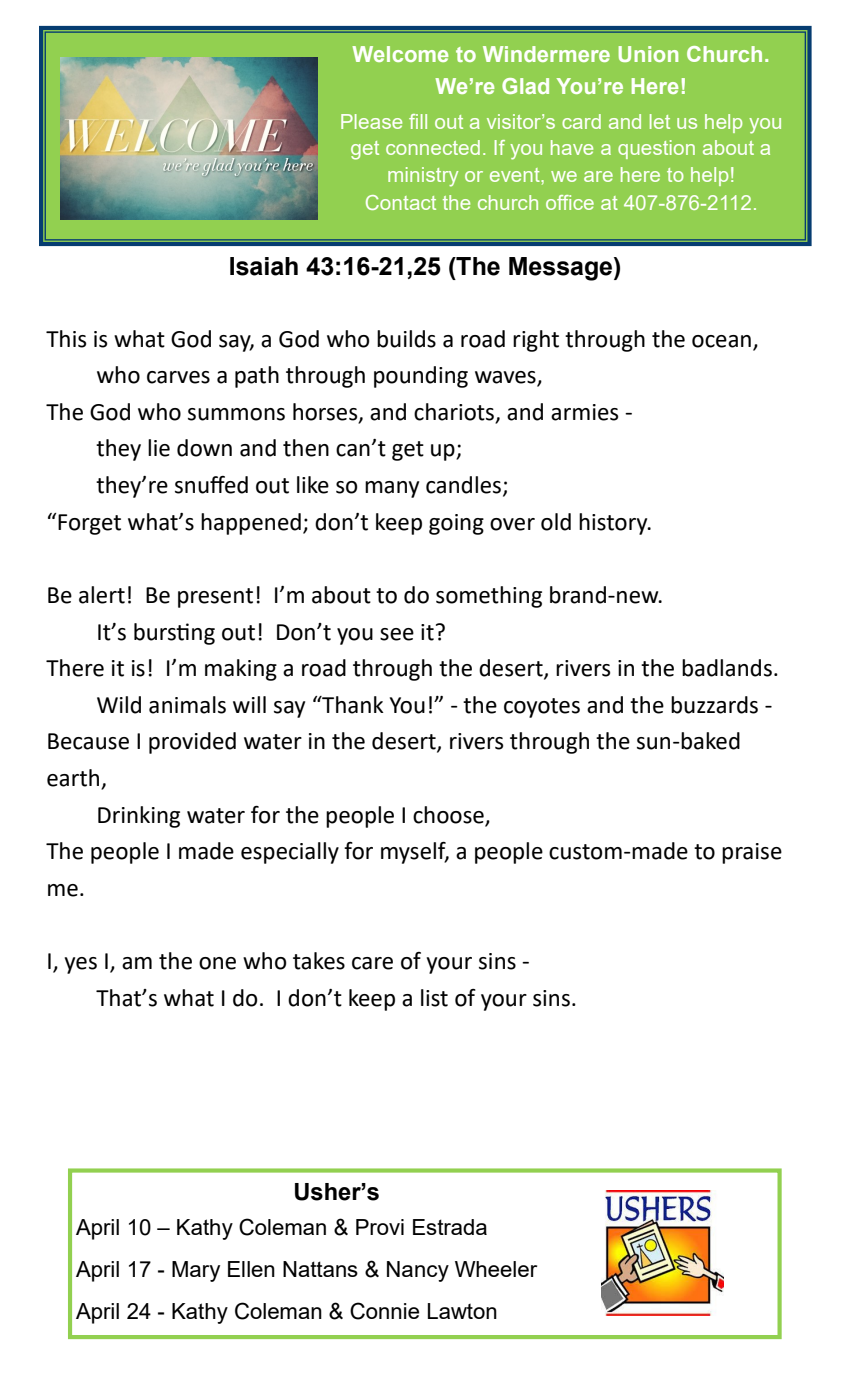 Image resolution: width=849 pixels, height=1400 pixels. Describe the element at coordinates (397, 634) in the image. I see `see` at that location.
